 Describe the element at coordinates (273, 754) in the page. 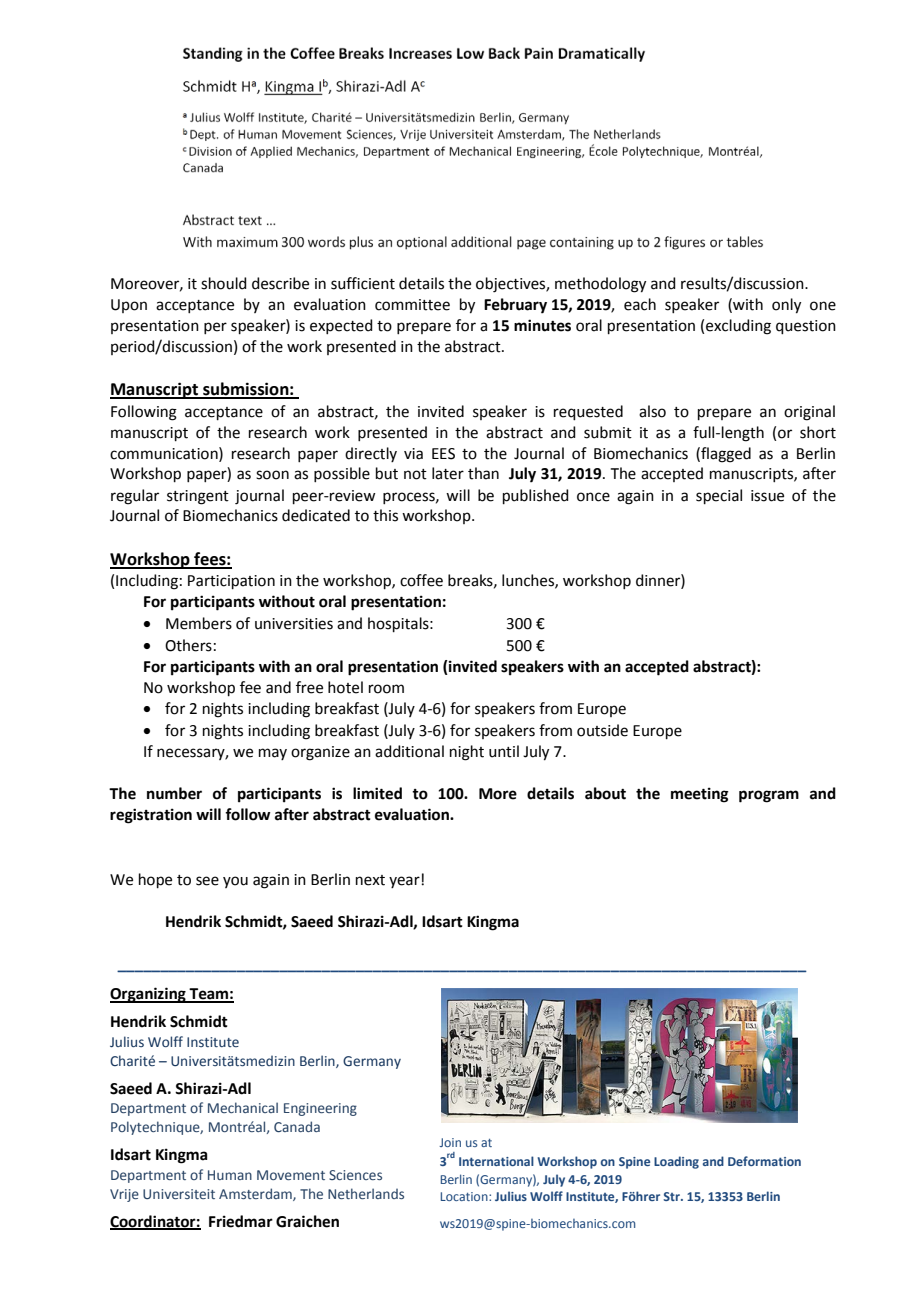

I see `may` at that location.
